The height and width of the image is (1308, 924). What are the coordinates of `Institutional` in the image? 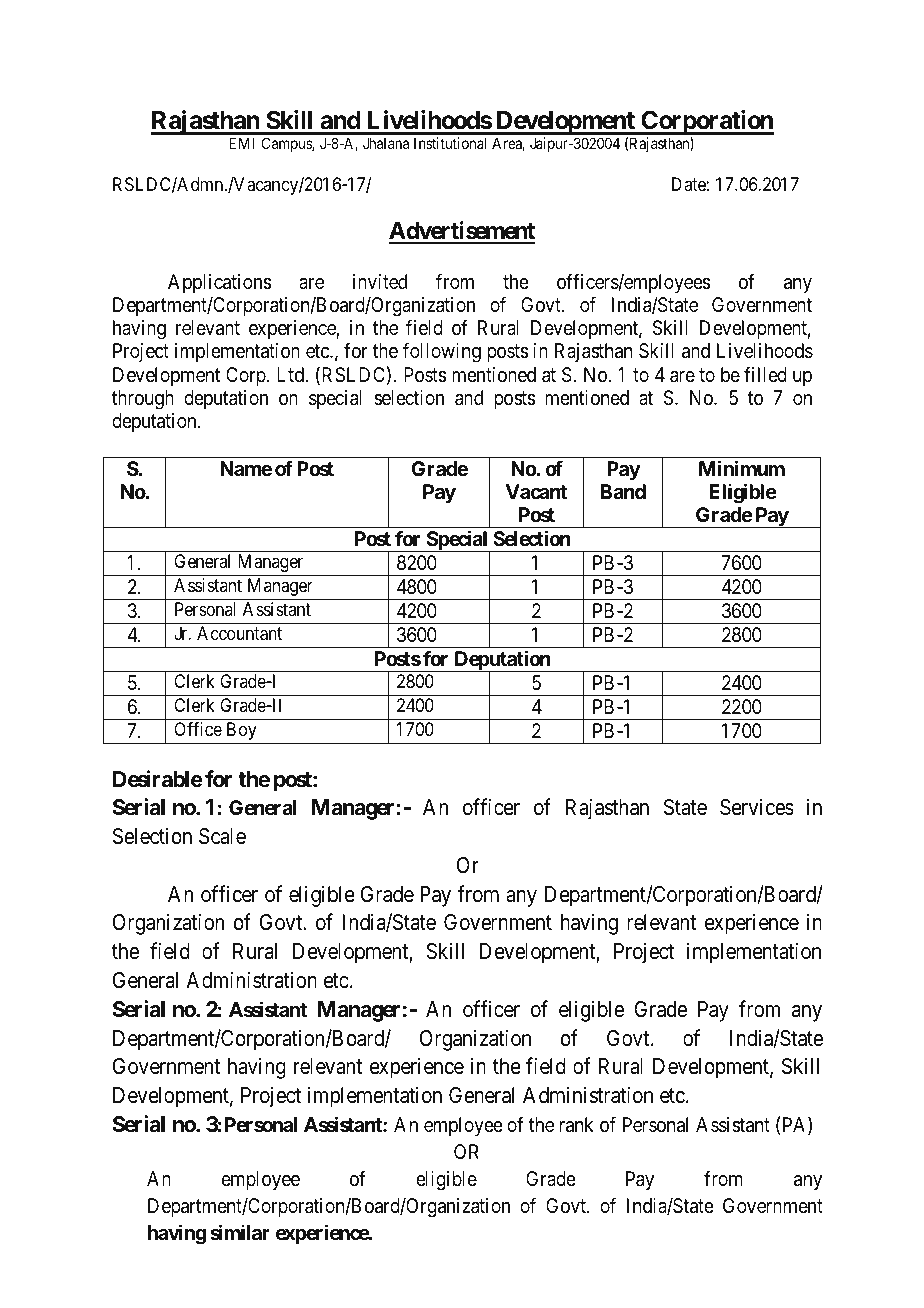 It's located at (450, 143).
